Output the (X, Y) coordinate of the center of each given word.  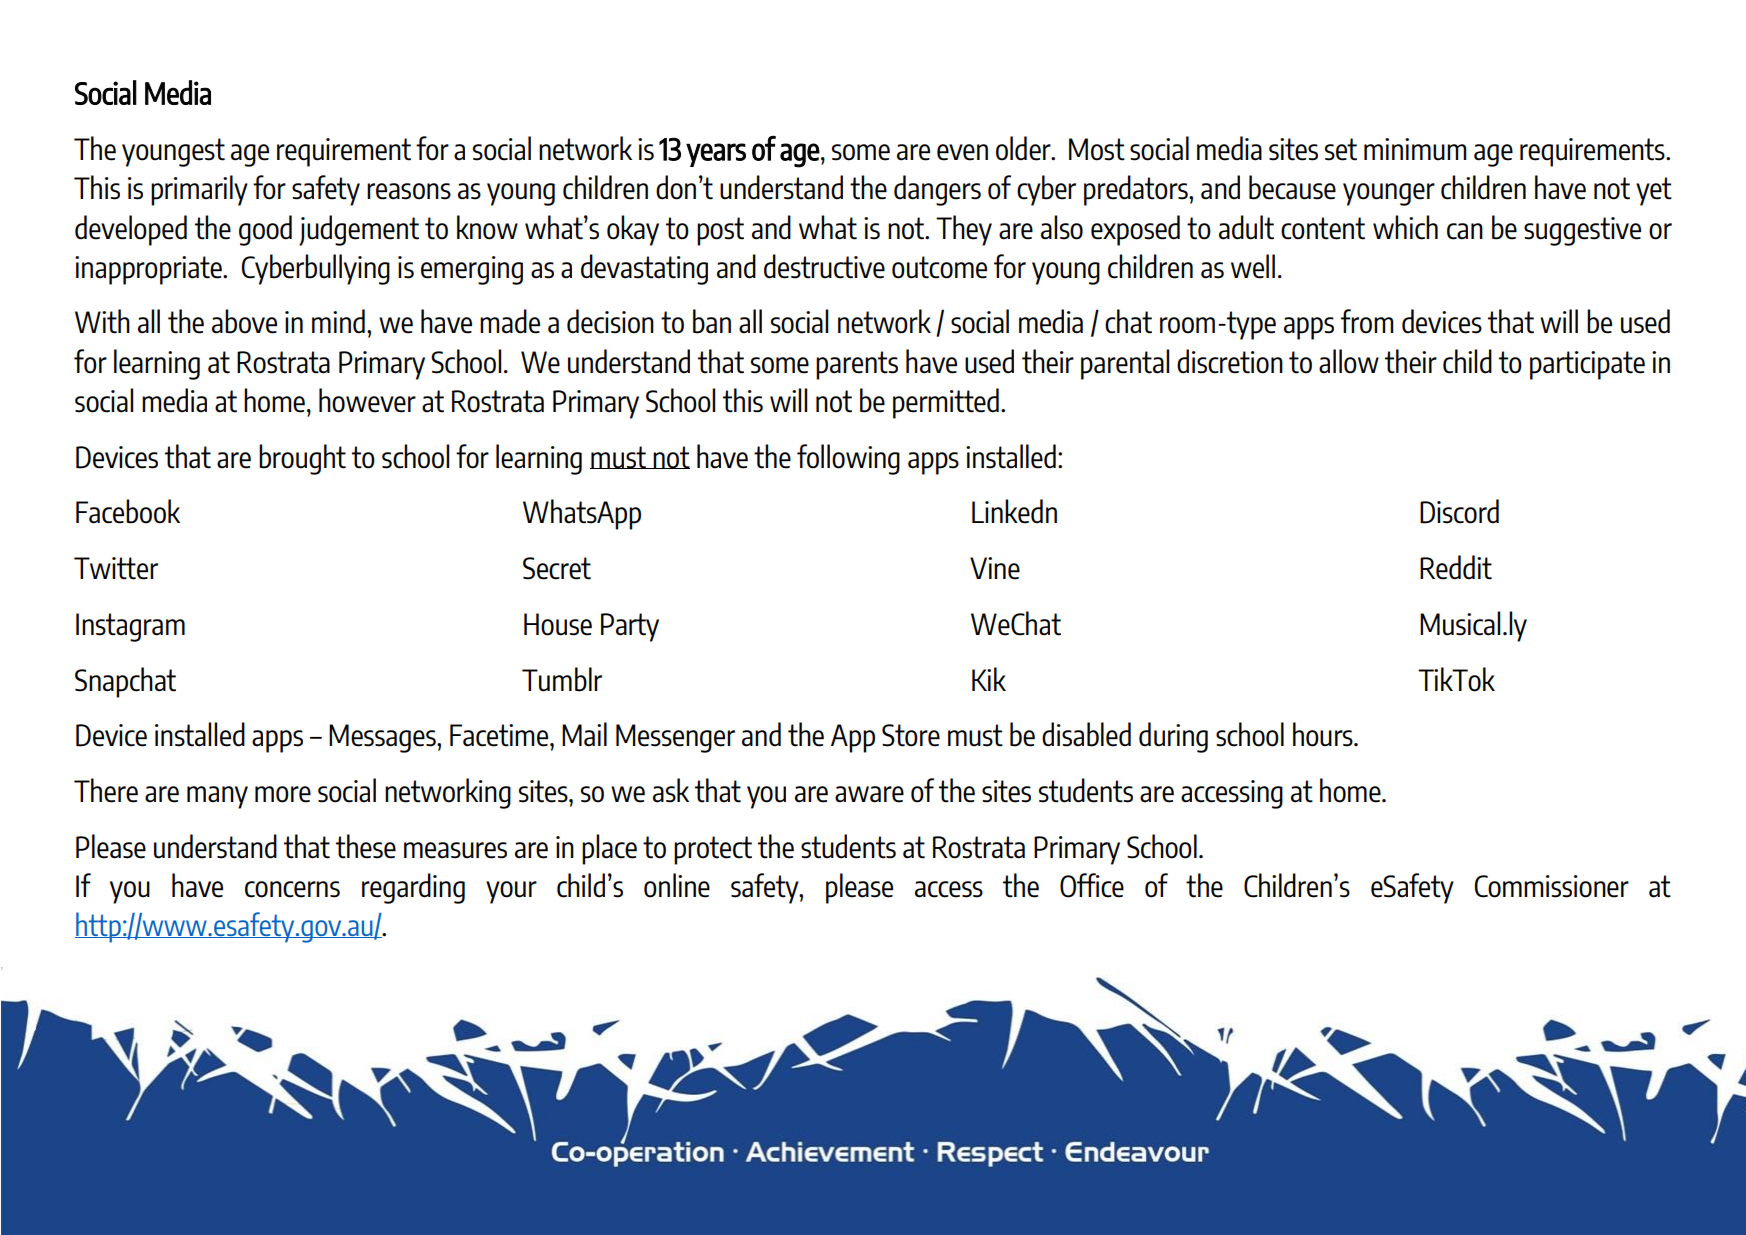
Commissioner (1551, 886)
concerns (292, 889)
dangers (937, 190)
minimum (1415, 149)
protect (713, 850)
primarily (199, 190)
